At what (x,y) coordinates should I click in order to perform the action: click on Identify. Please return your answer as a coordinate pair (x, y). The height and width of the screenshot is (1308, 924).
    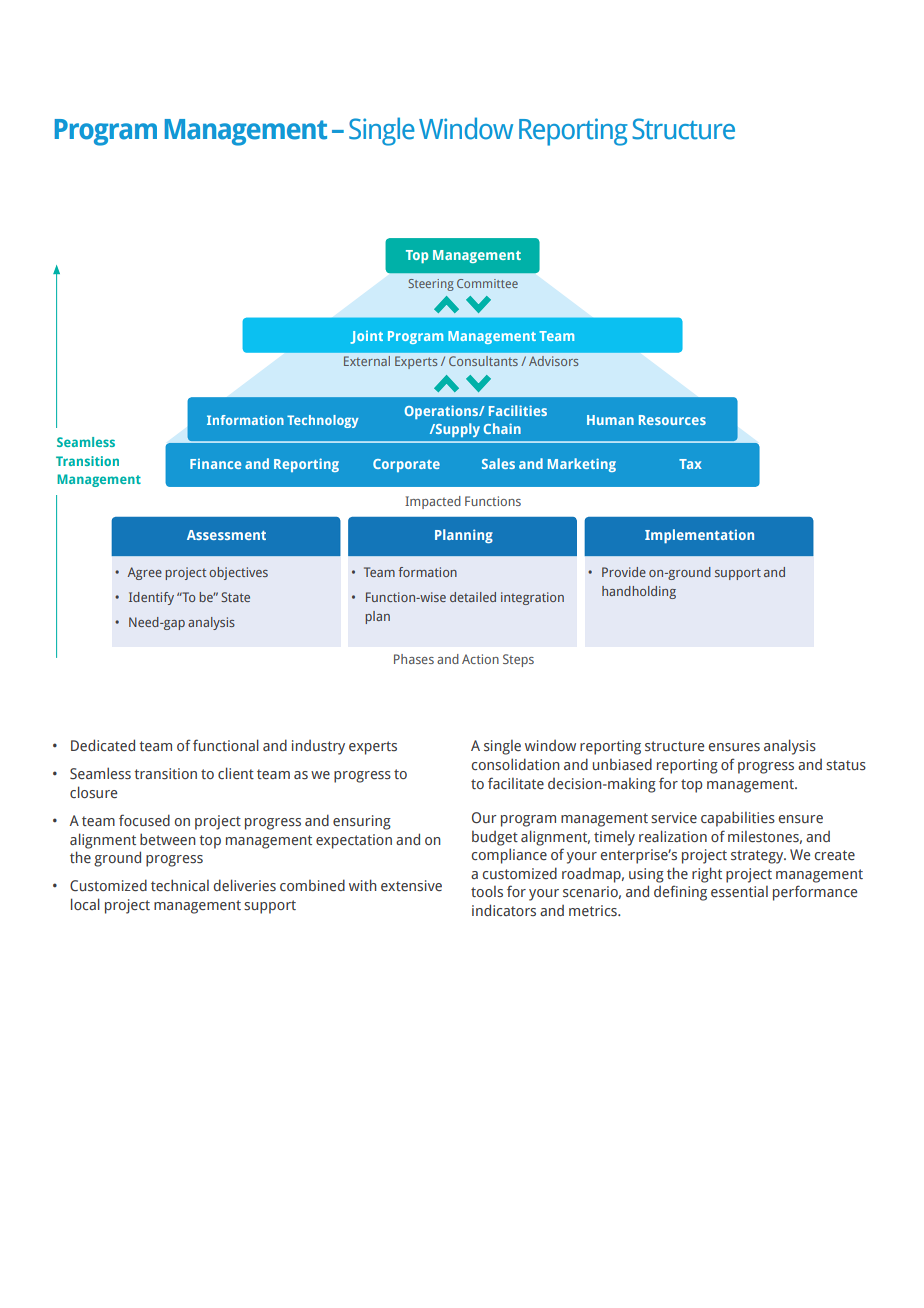
    Looking at the image, I should click on (151, 598).
